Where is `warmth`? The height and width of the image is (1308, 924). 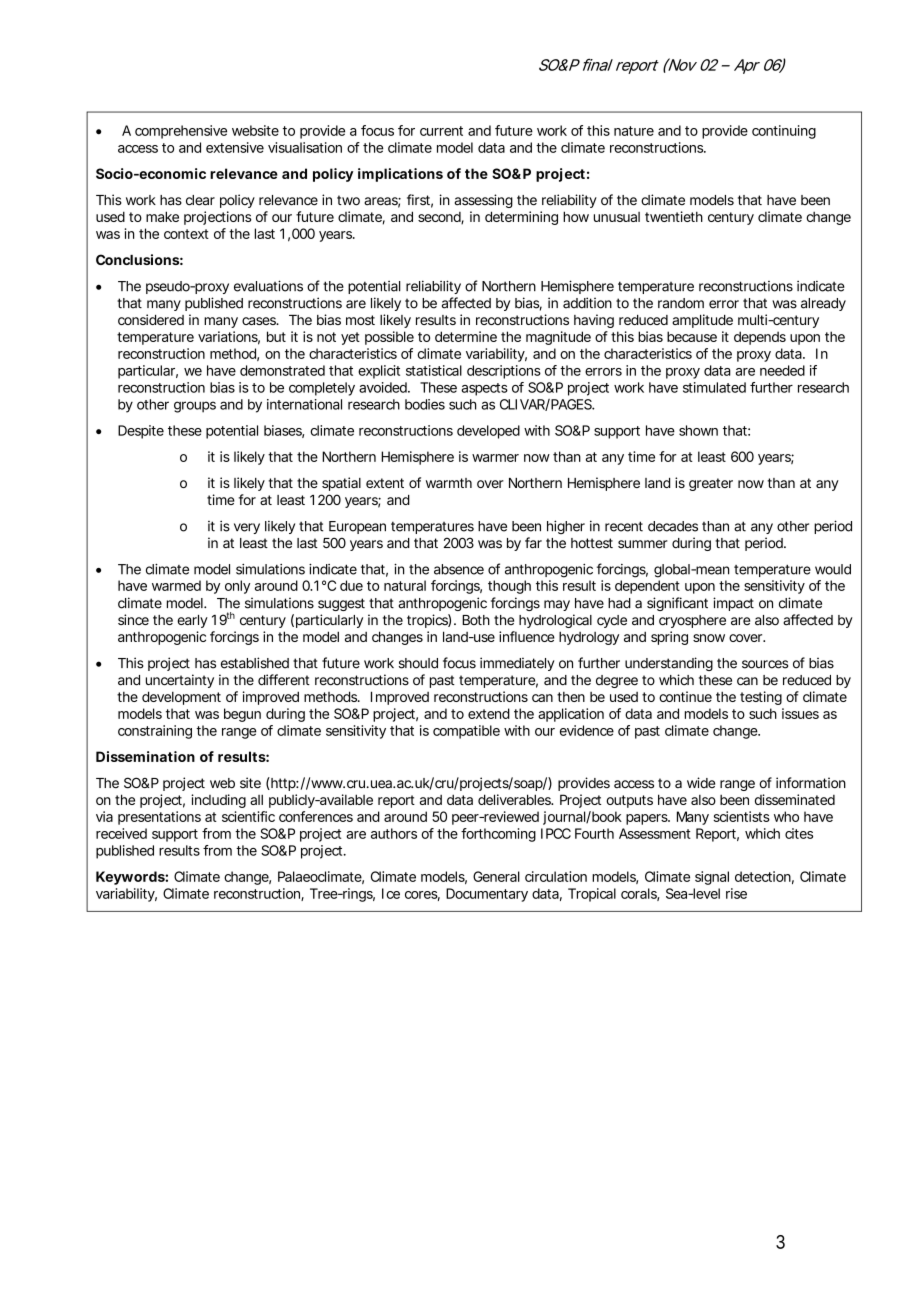 warmth is located at coordinates (449, 483).
